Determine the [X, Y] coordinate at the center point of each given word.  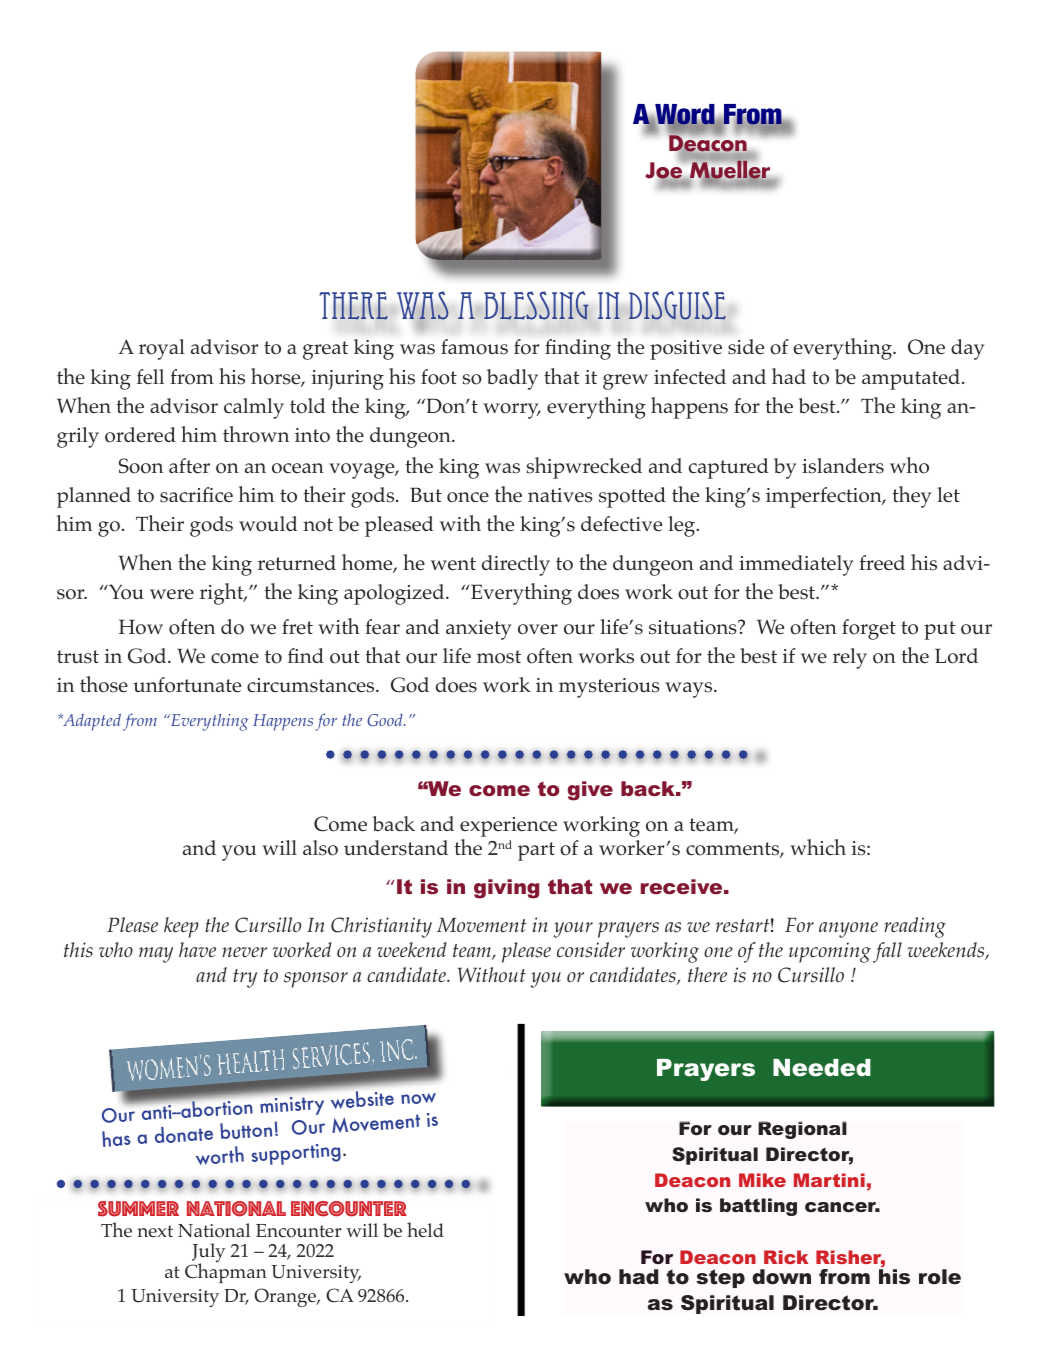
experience [508, 827]
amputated [912, 379]
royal [162, 349]
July [208, 1254]
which [818, 847]
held [425, 1229]
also [320, 848]
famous [474, 347]
